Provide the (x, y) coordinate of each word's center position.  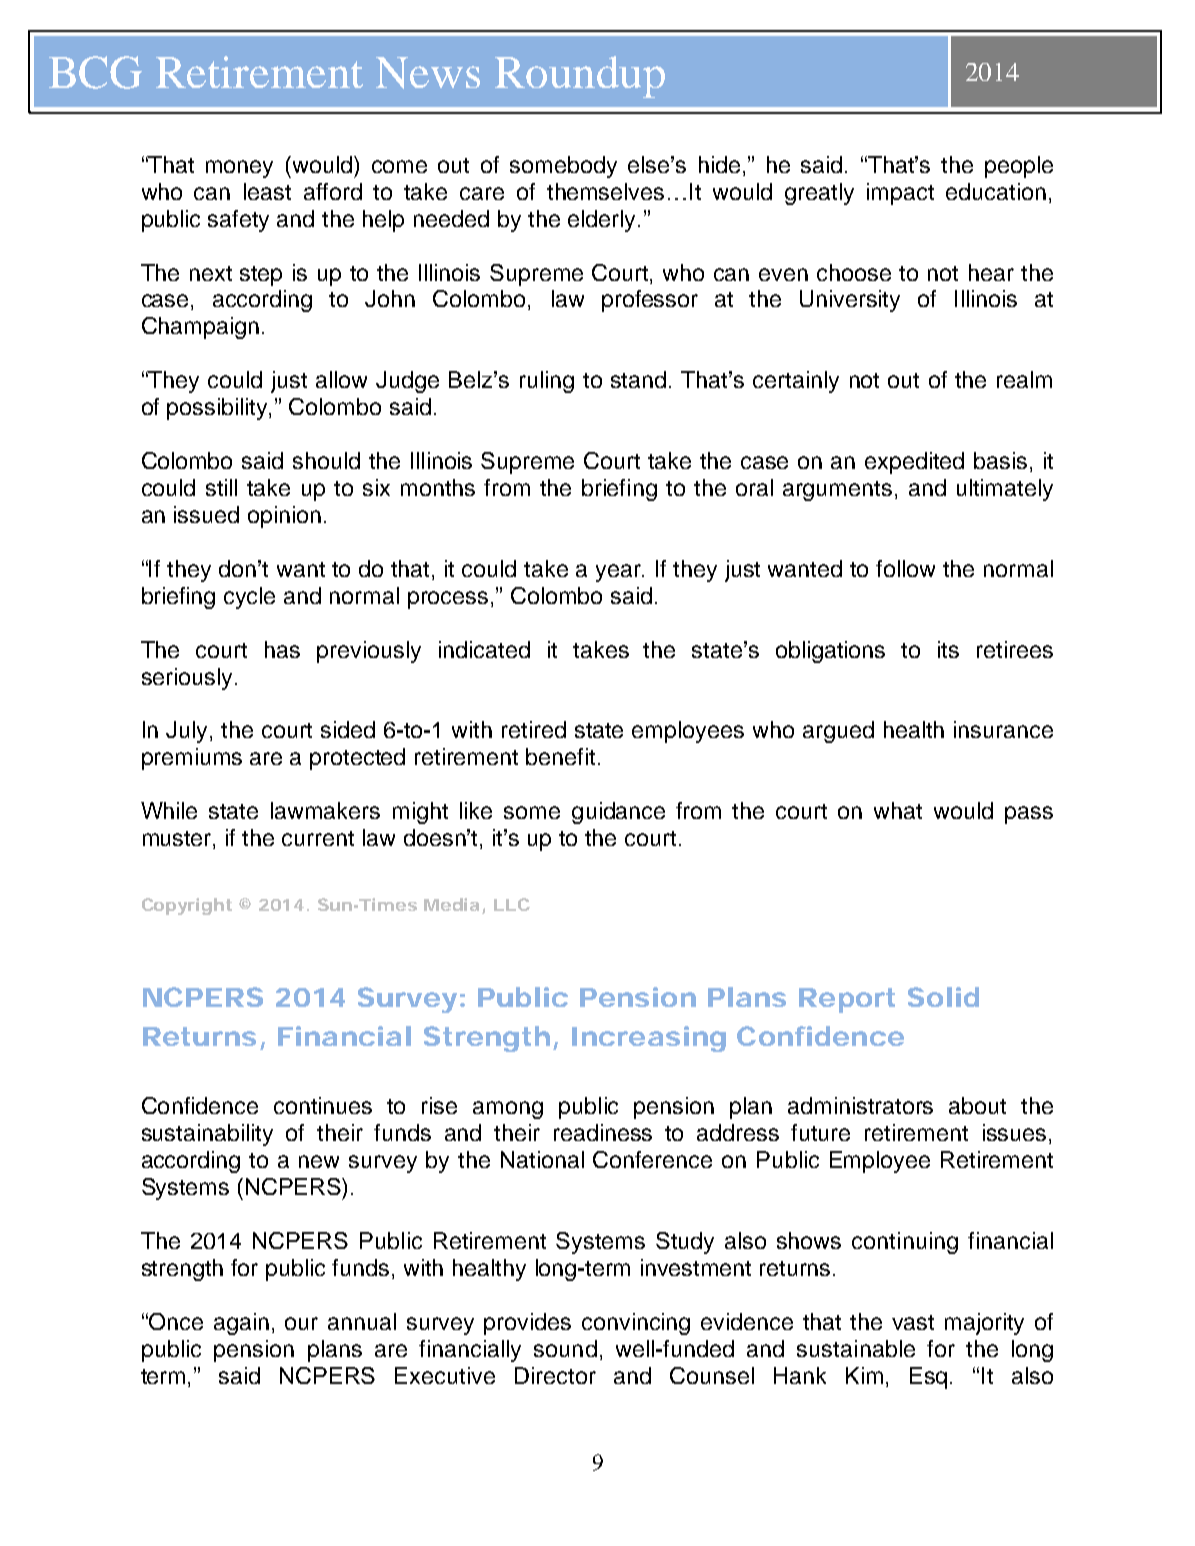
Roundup (580, 77)
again (241, 1324)
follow (905, 568)
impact (900, 194)
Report (847, 1000)
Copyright (187, 906)
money (239, 169)
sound (565, 1348)
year (620, 573)
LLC (512, 904)
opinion (284, 517)
